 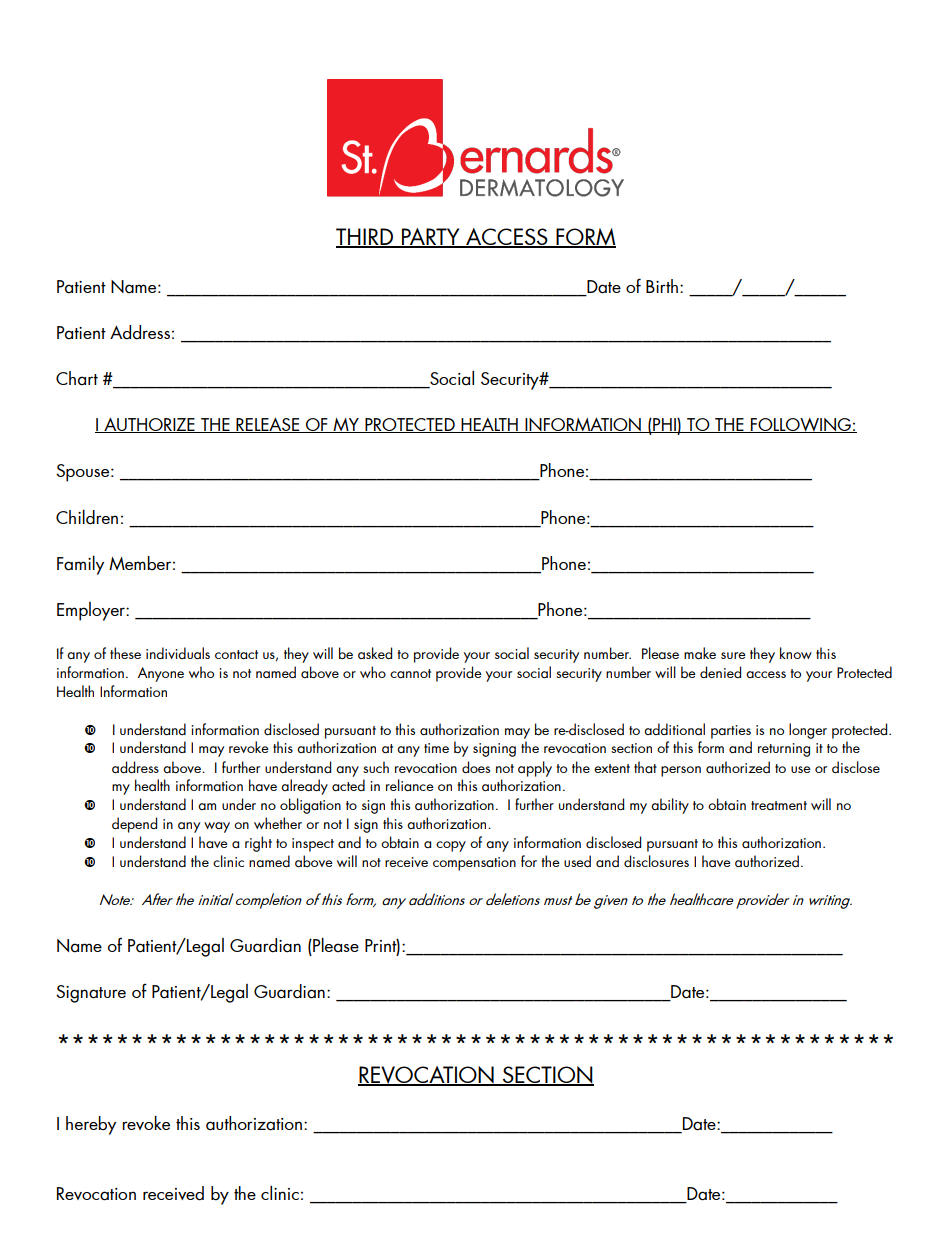 I want to click on denied, so click(x=720, y=672).
